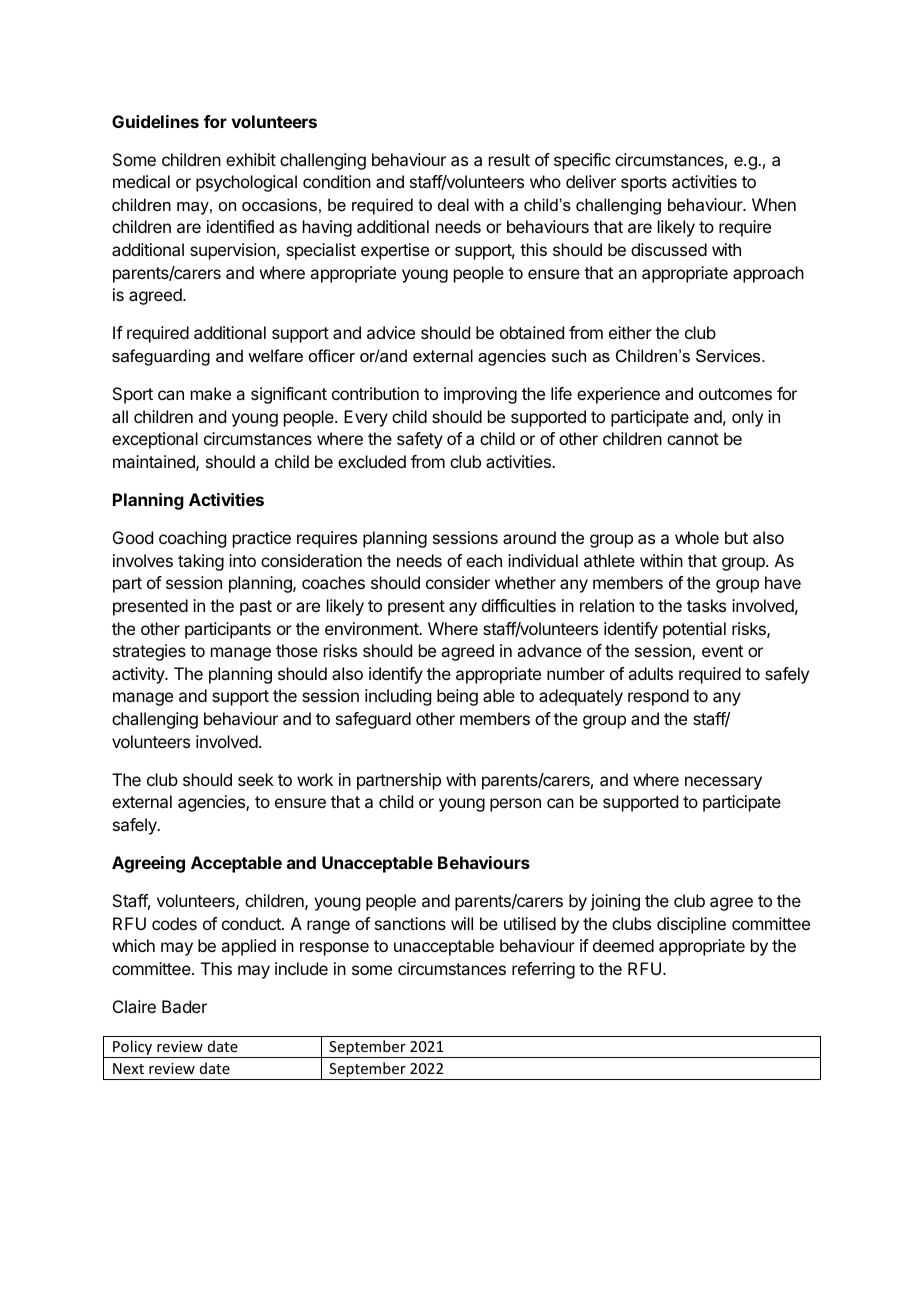  Describe the element at coordinates (480, 395) in the screenshot. I see `improving` at that location.
